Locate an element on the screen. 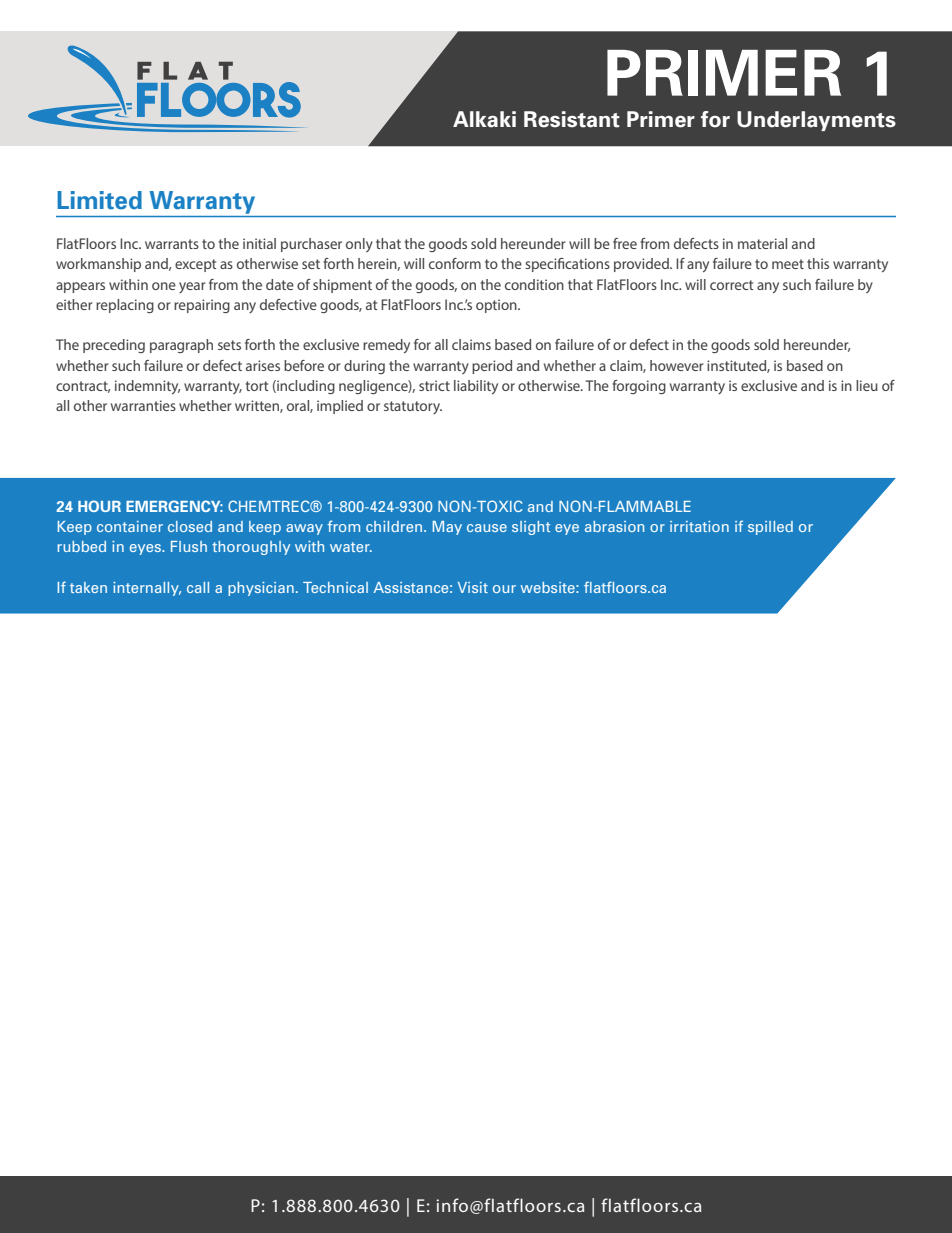 This screenshot has height=1233, width=952. period is located at coordinates (492, 367).
